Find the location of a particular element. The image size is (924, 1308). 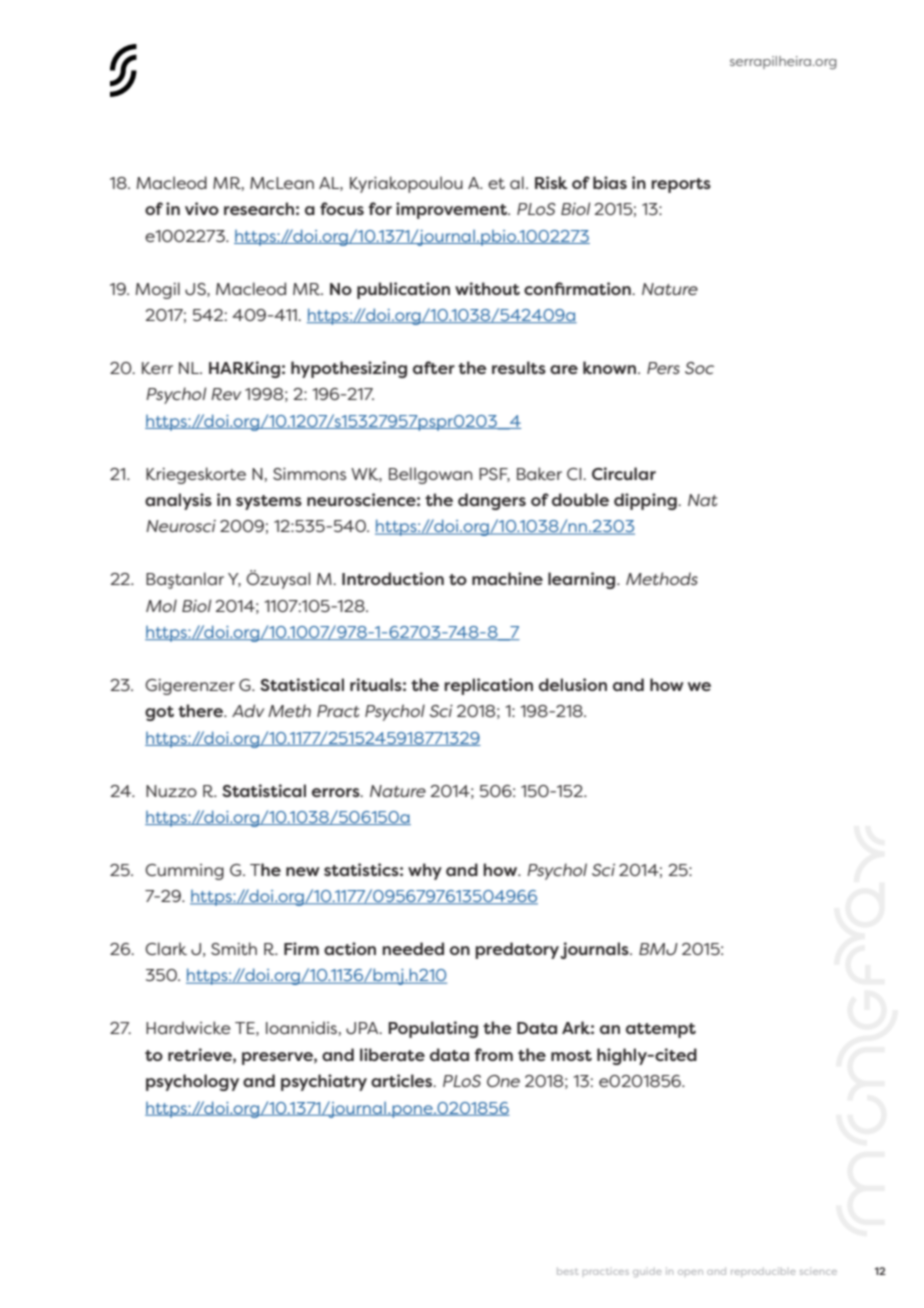

dipping is located at coordinates (646, 501).
